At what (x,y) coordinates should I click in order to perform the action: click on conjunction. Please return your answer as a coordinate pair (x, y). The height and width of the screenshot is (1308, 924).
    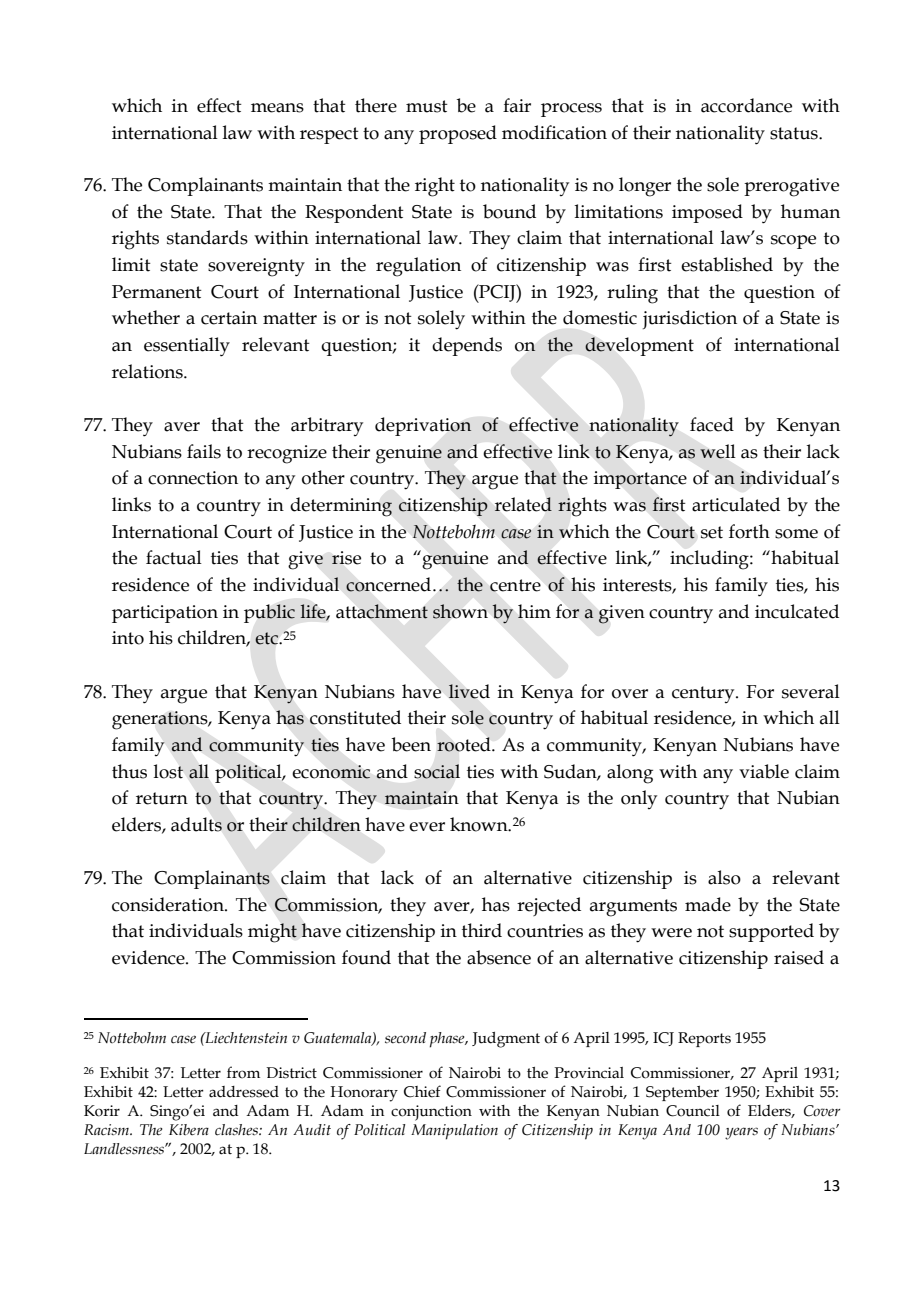
    Looking at the image, I should click on (431, 1113).
